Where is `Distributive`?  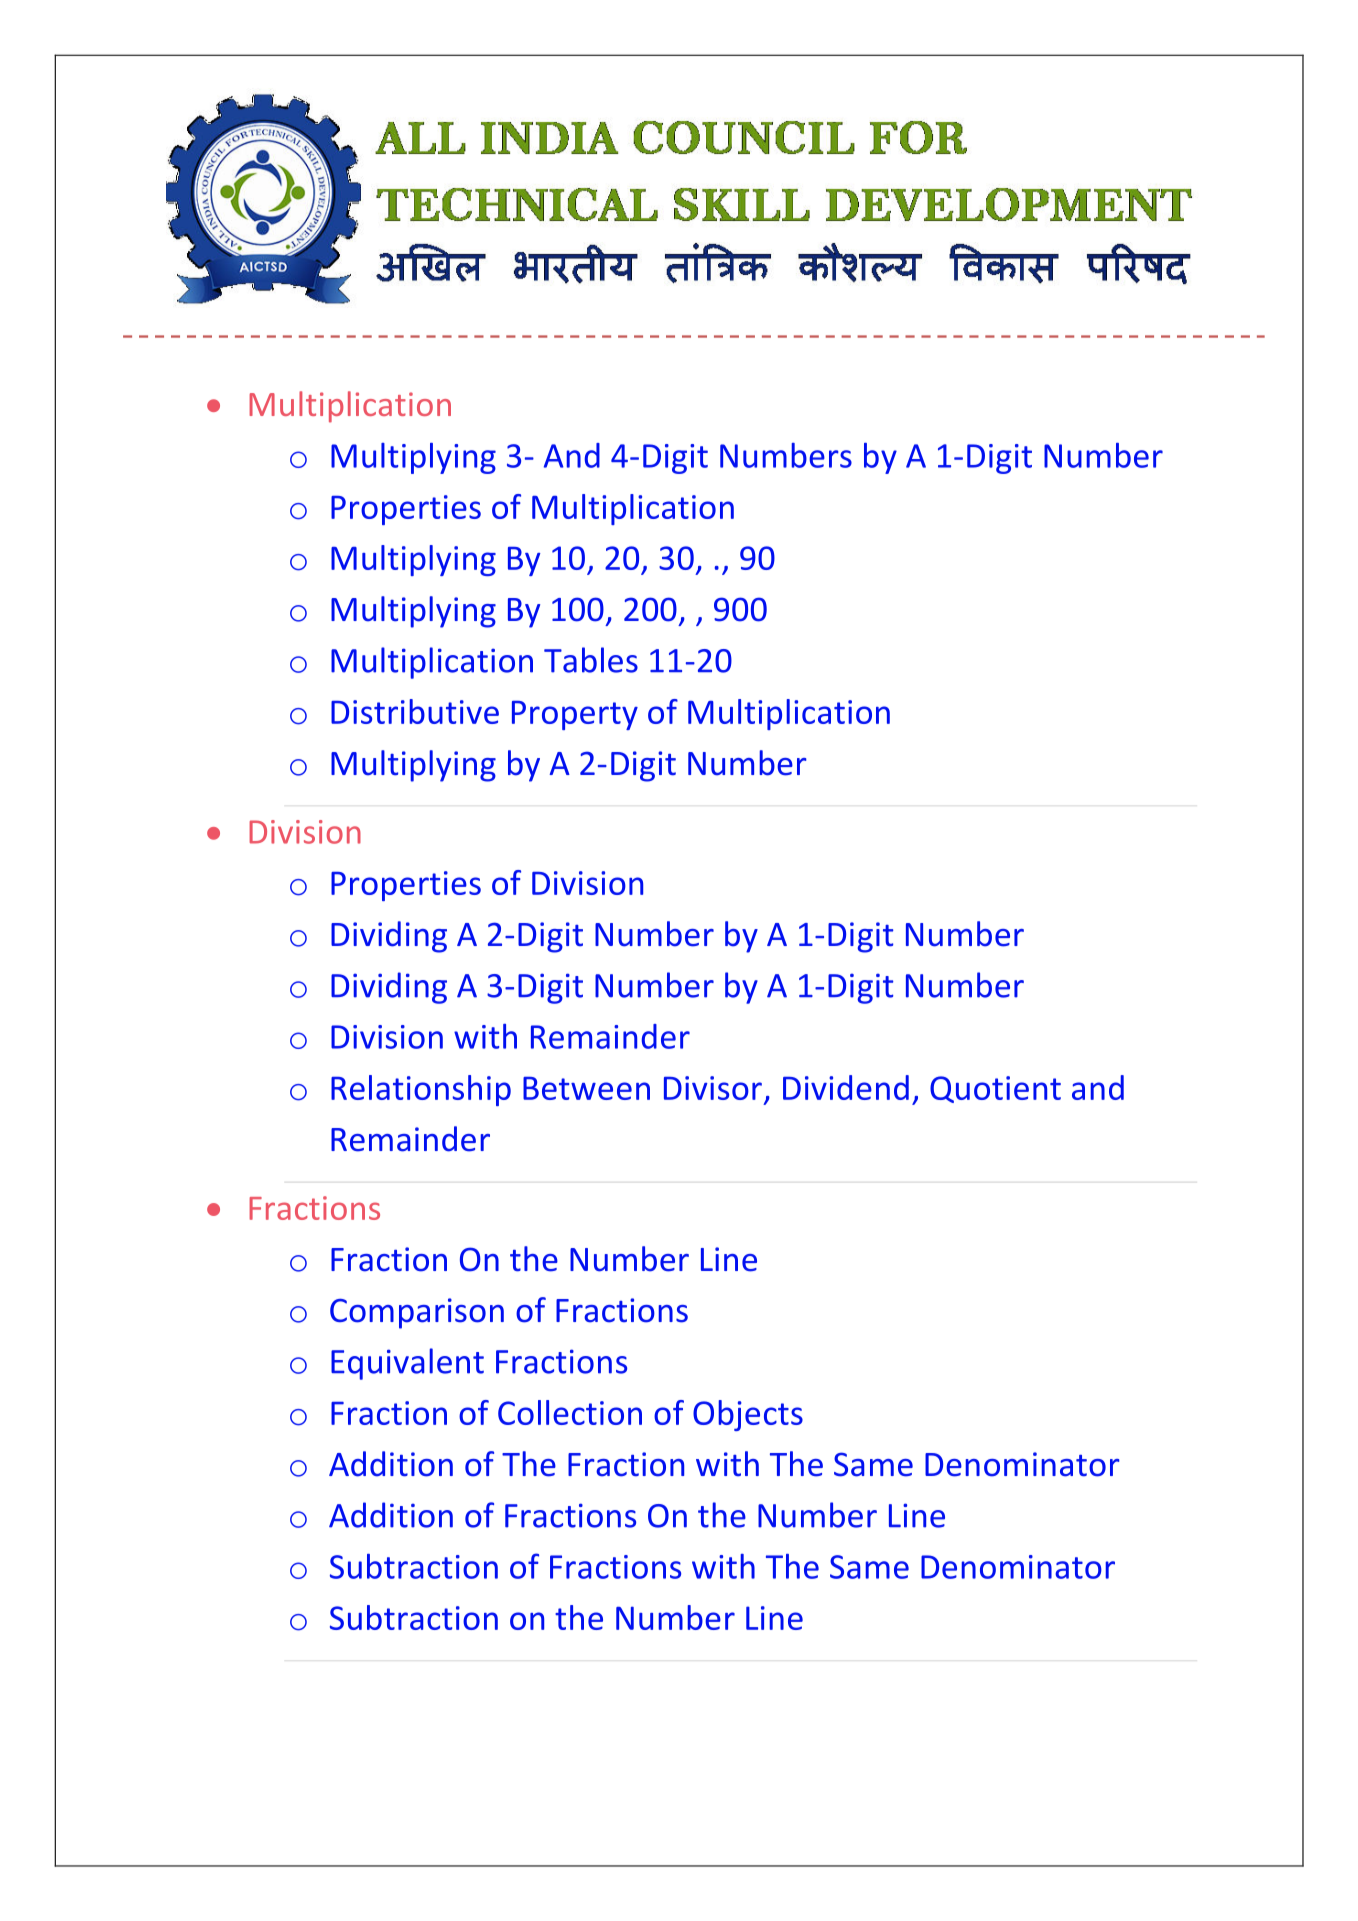 Distributive is located at coordinates (415, 711).
